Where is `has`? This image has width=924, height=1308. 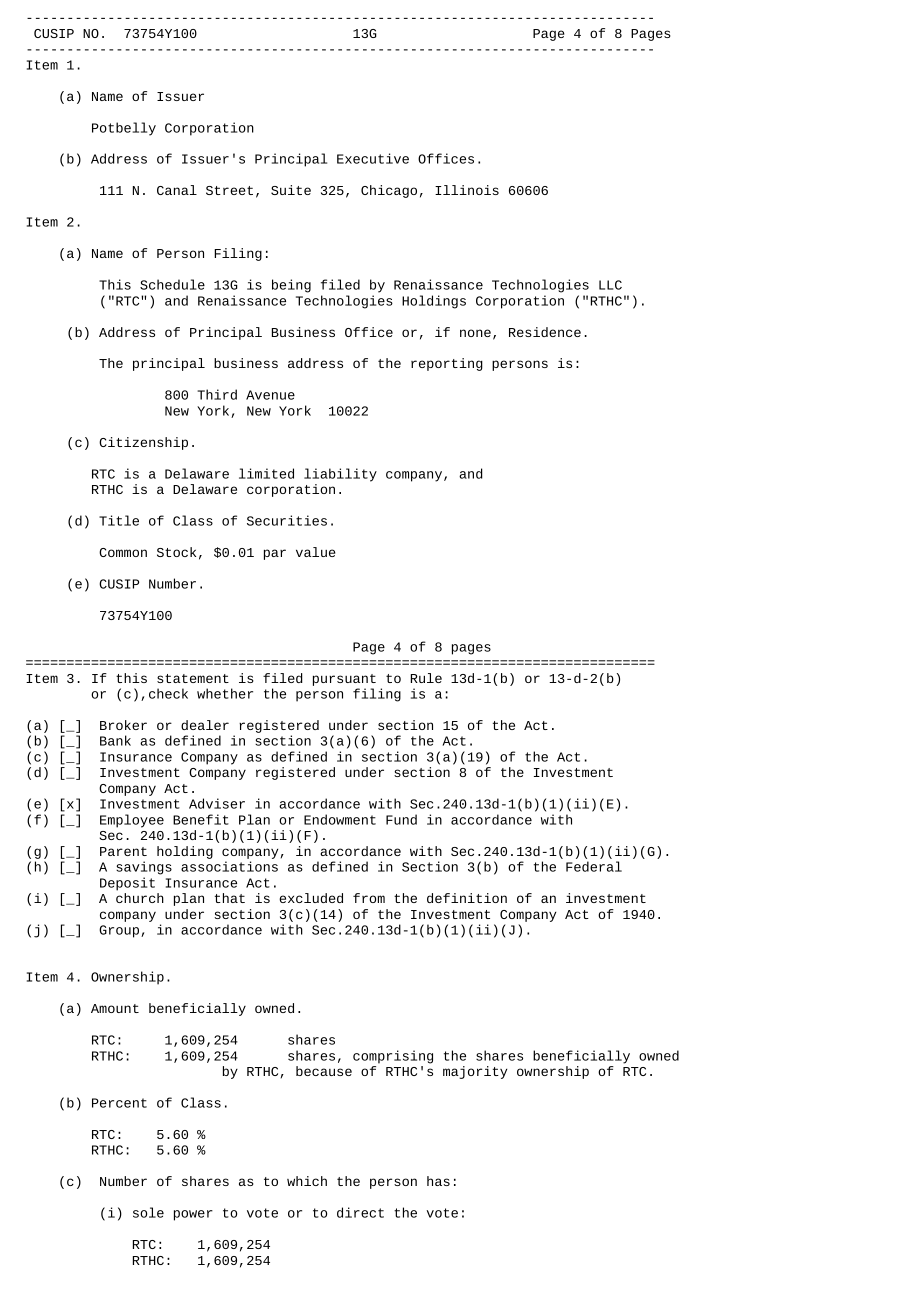 has is located at coordinates (438, 1181).
